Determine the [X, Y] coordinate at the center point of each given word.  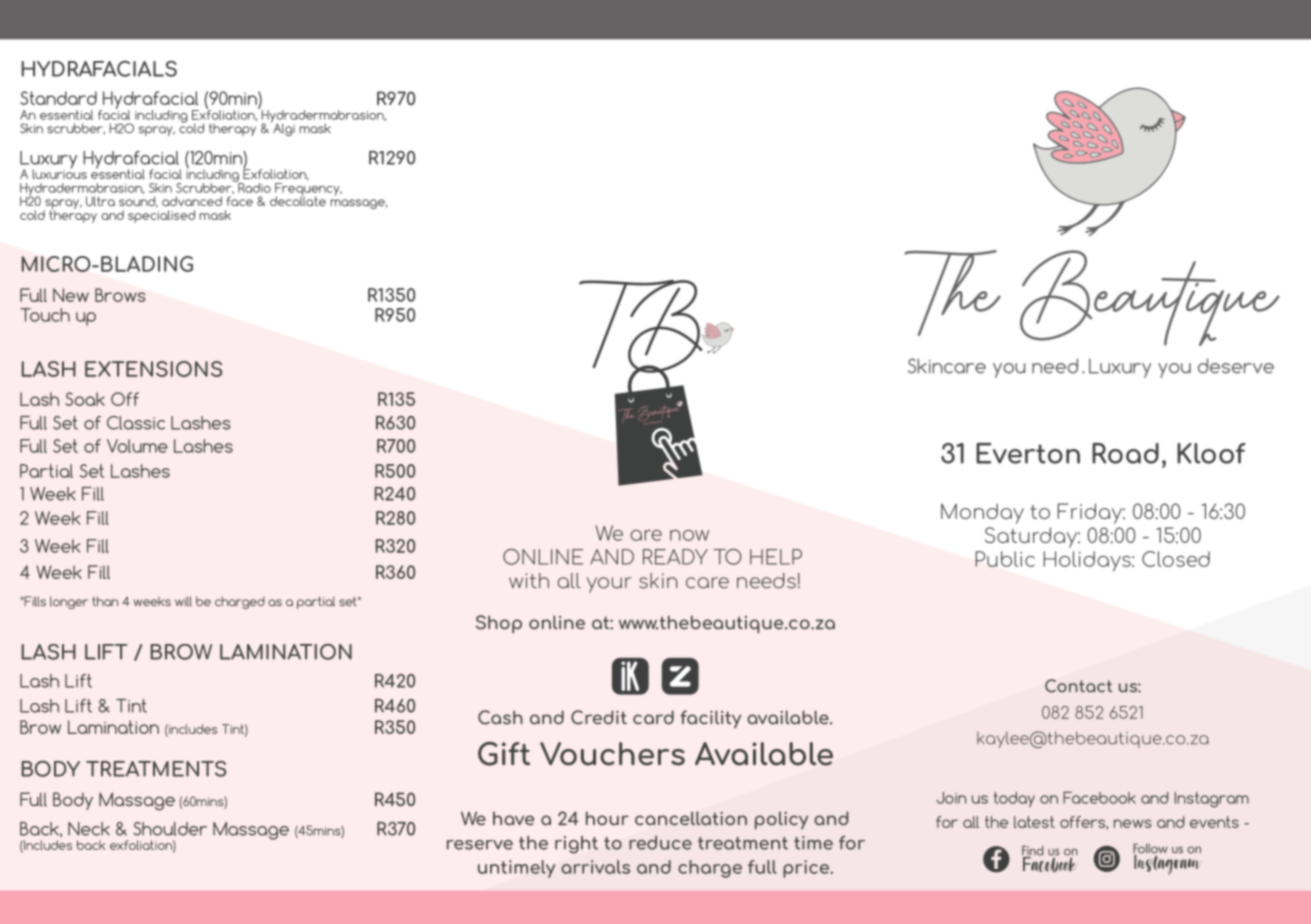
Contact [1078, 686]
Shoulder [170, 829]
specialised [161, 216]
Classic [136, 423]
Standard [58, 98]
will [183, 601]
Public [1005, 559]
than [105, 601]
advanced [192, 201]
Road [1125, 453]
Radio [253, 186]
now [689, 535]
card [653, 717]
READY [675, 557]
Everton [1028, 453]
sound [138, 202]
